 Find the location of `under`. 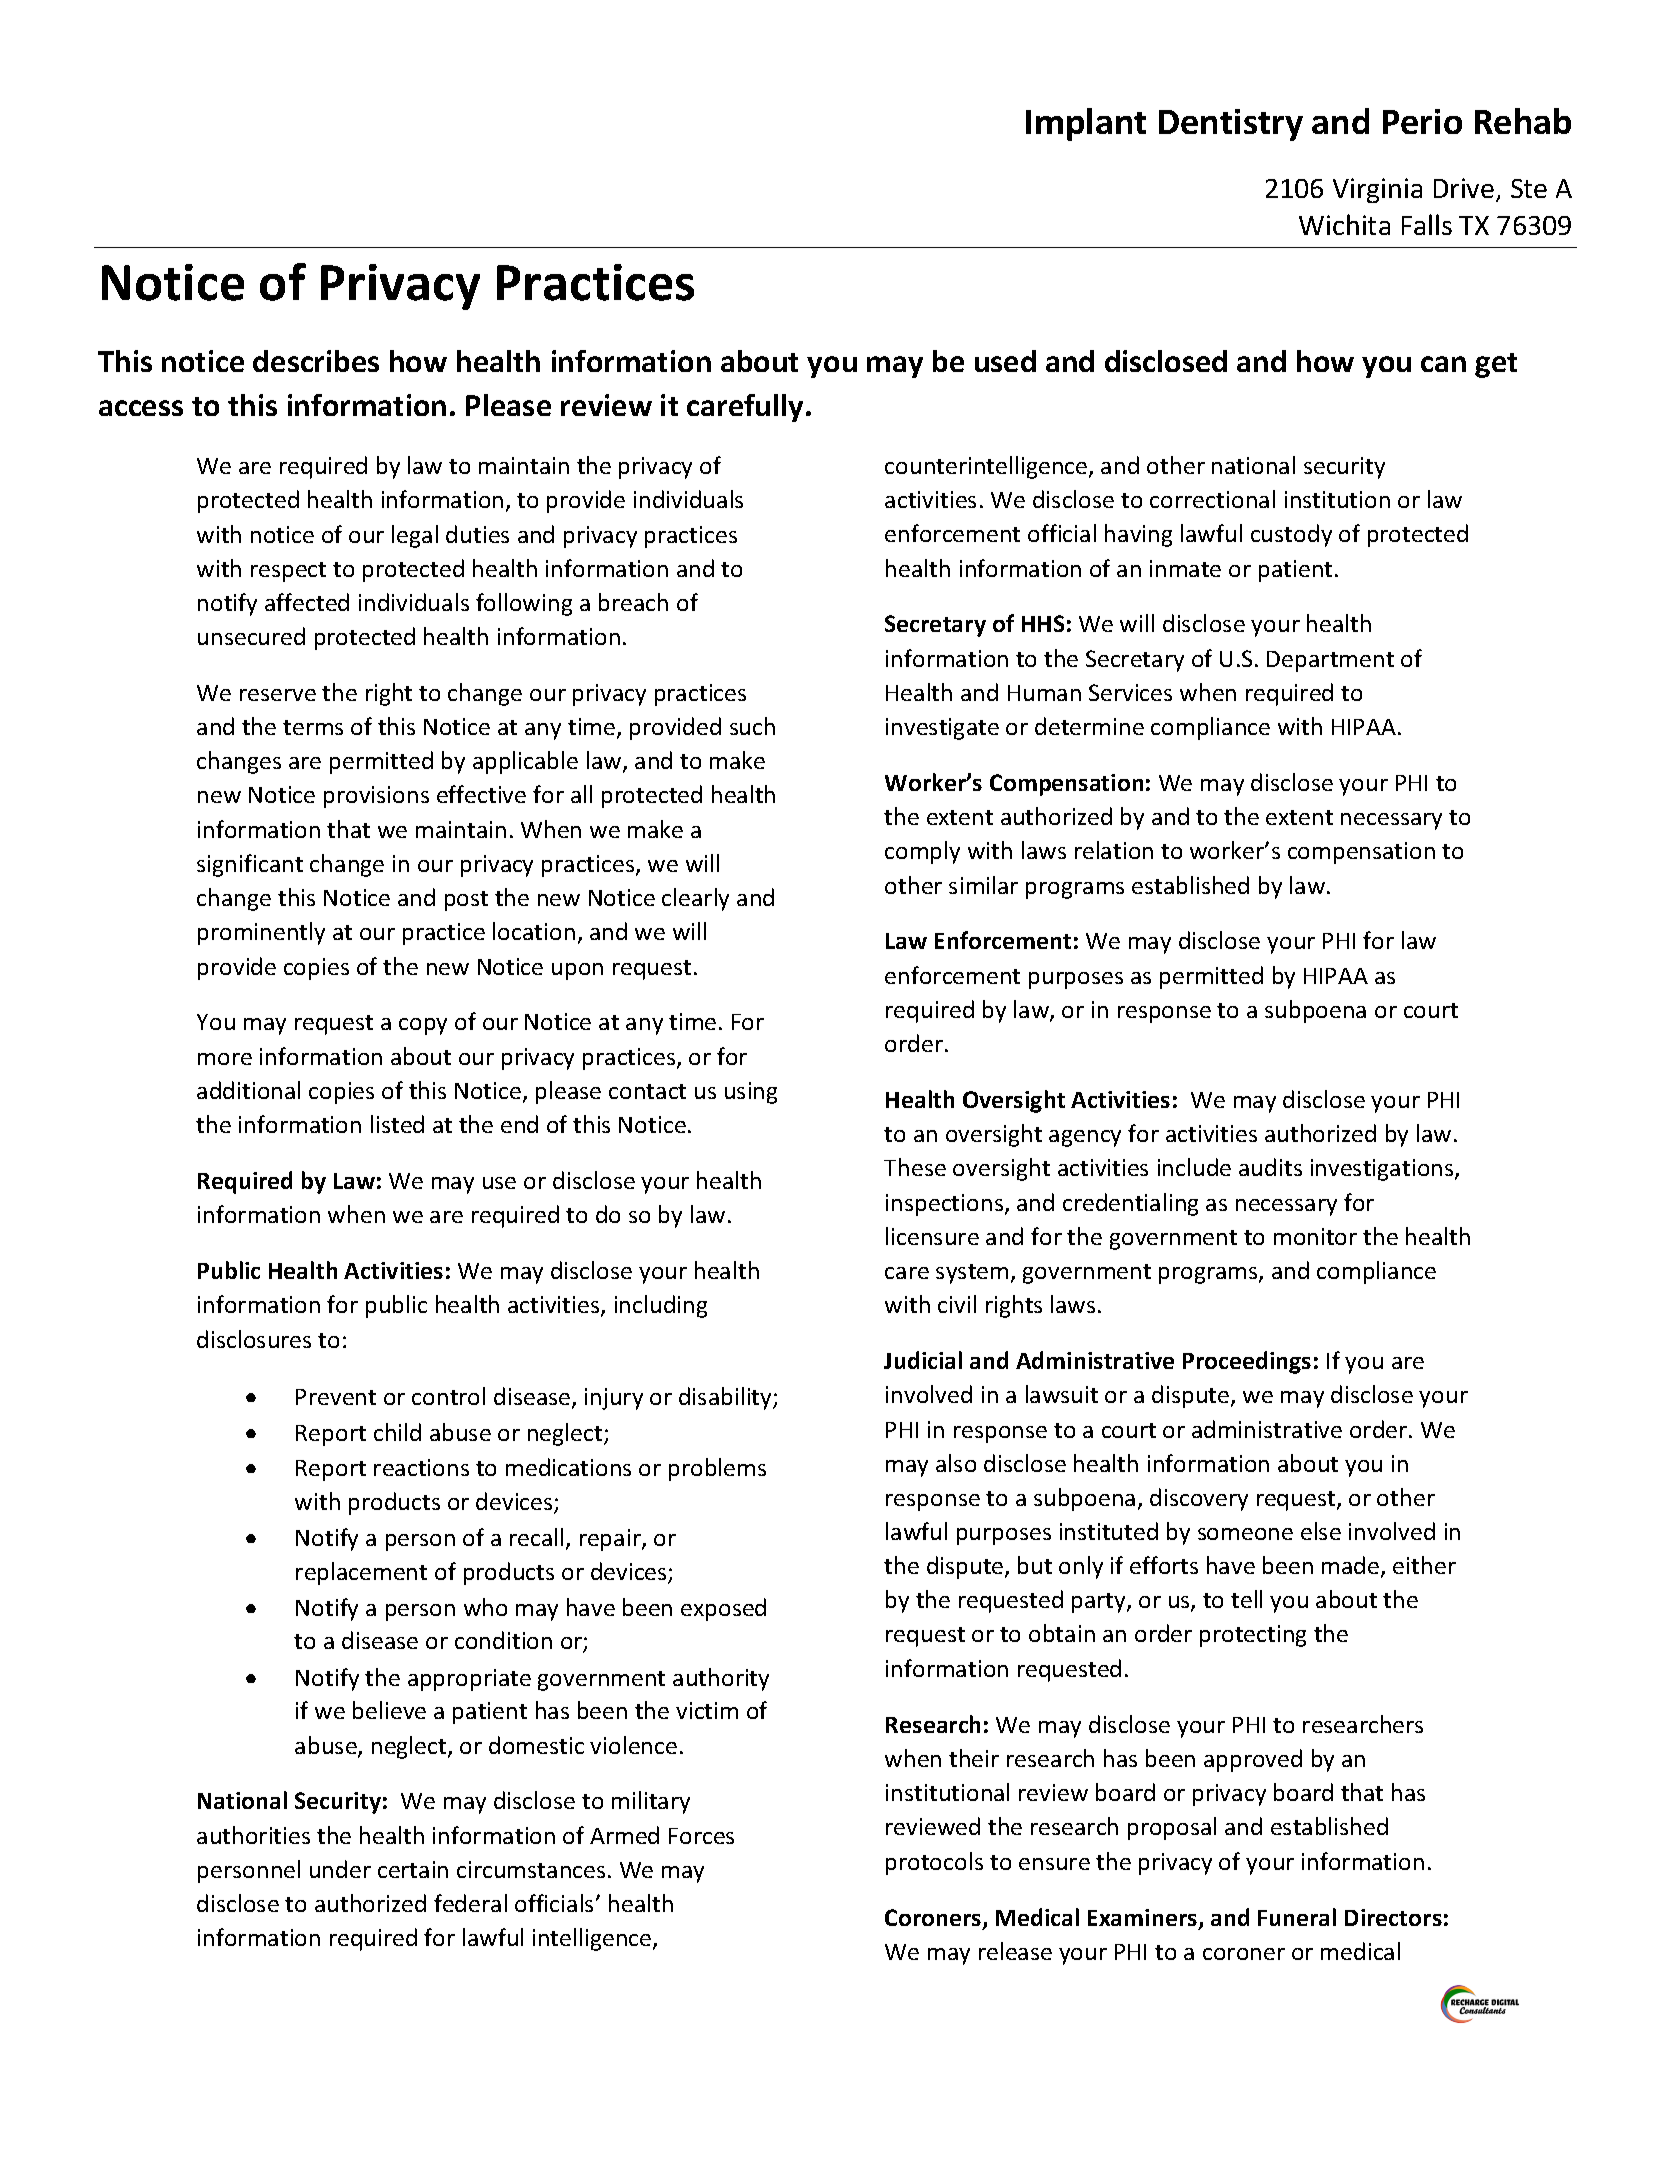

under is located at coordinates (340, 1869).
